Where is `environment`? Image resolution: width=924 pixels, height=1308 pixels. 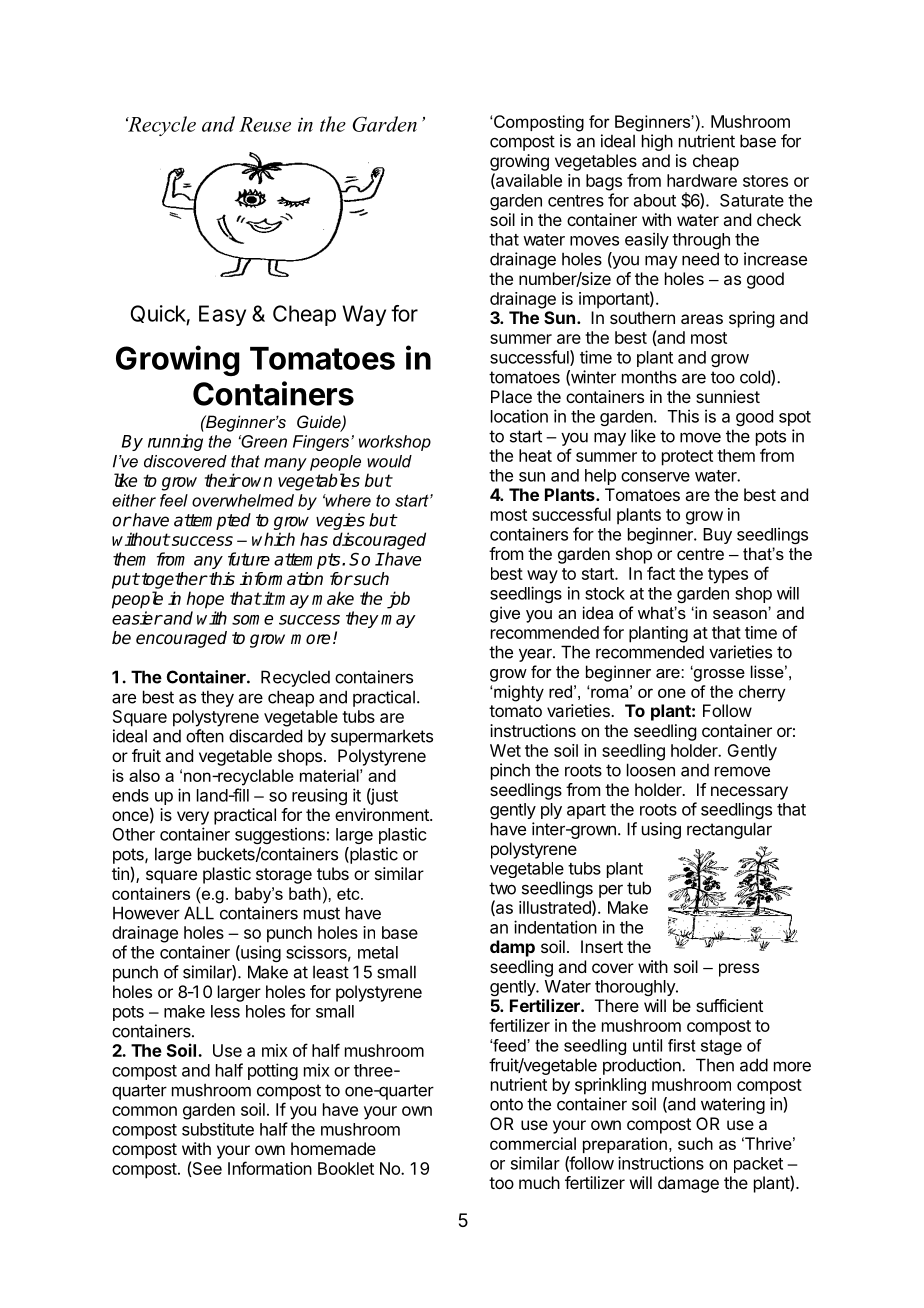 environment is located at coordinates (383, 814).
